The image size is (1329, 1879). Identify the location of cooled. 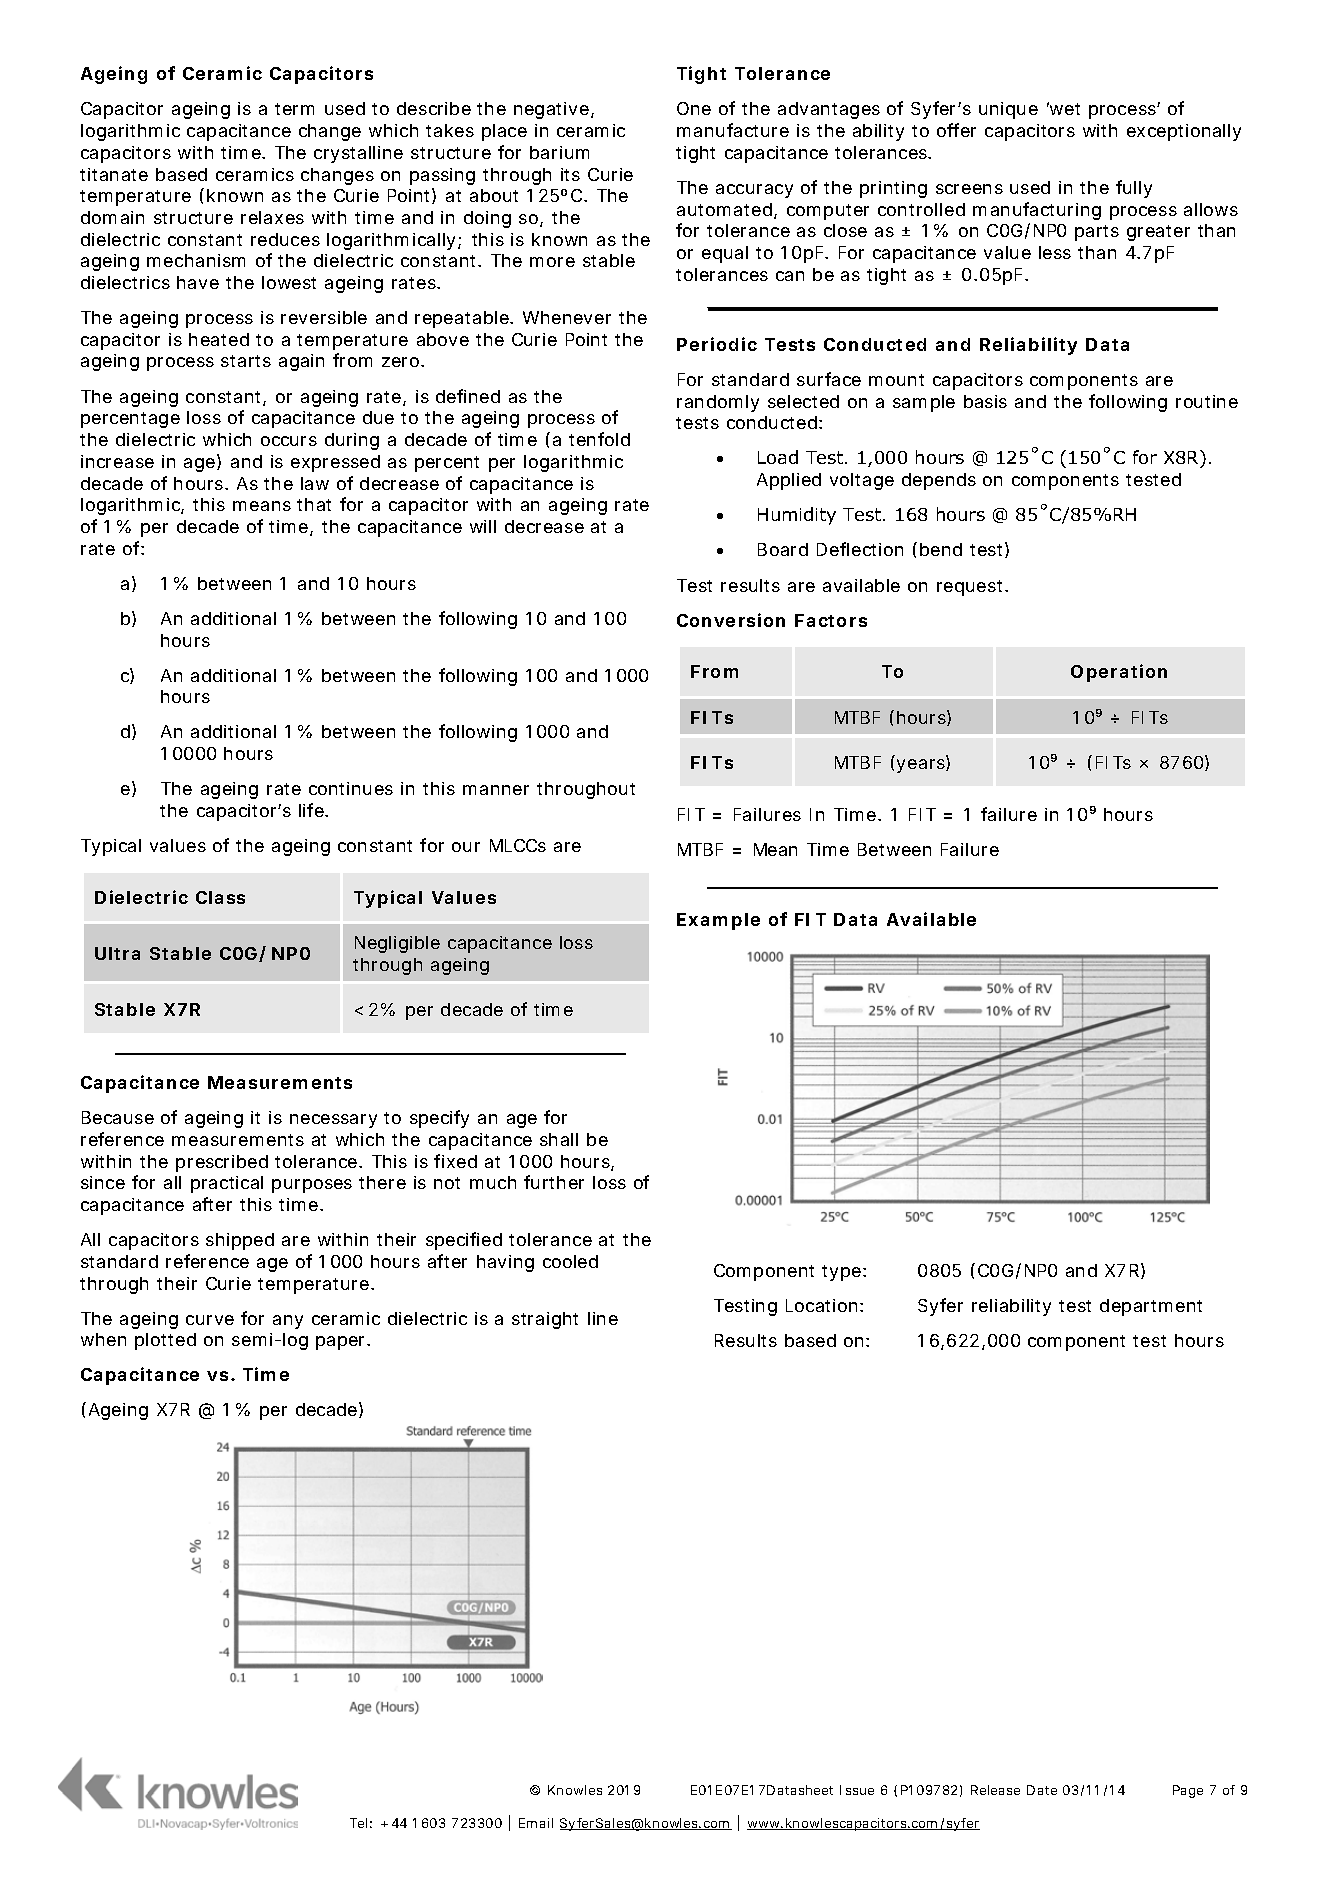
(570, 1261).
